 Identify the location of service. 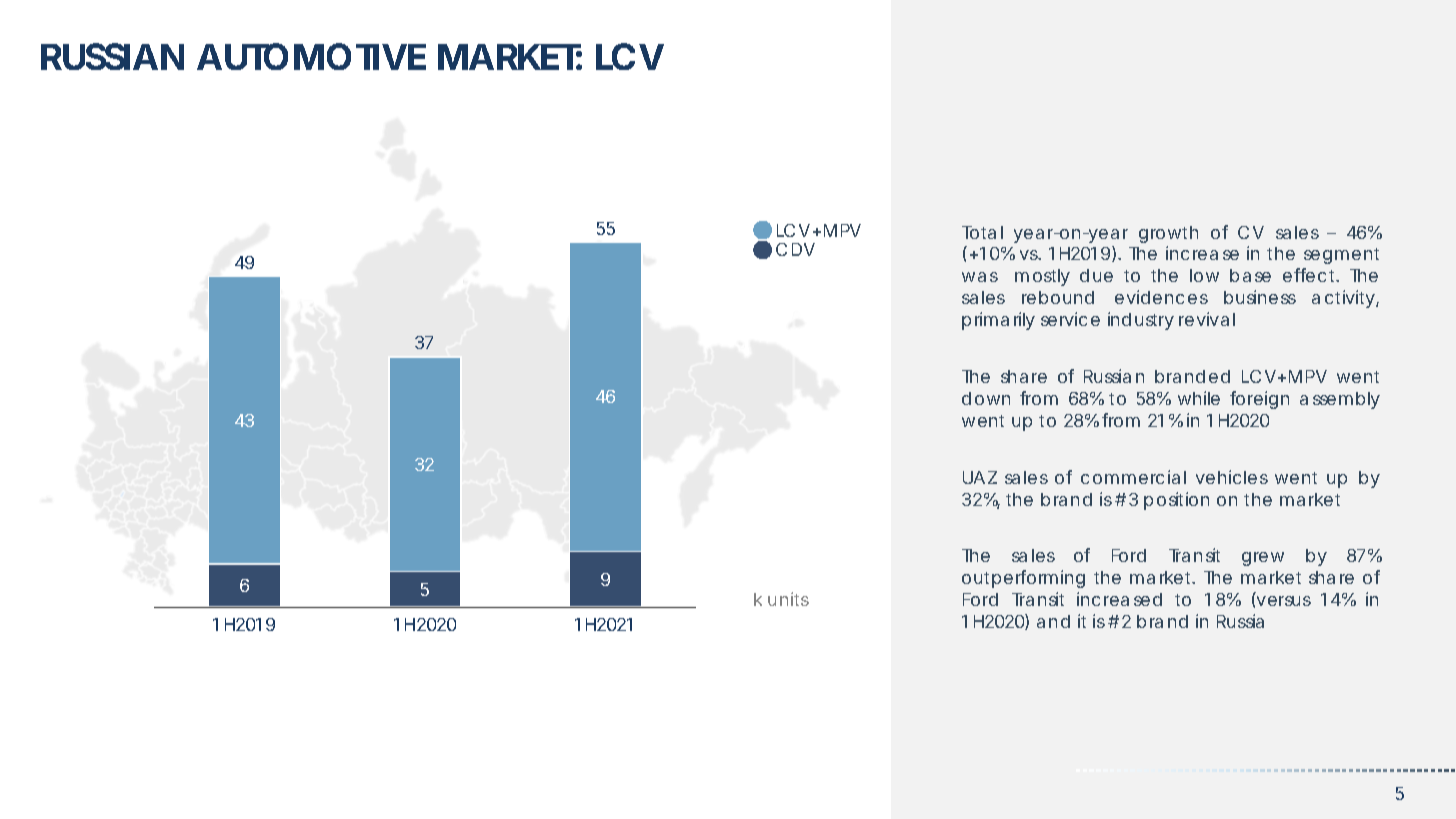
(1070, 319).
